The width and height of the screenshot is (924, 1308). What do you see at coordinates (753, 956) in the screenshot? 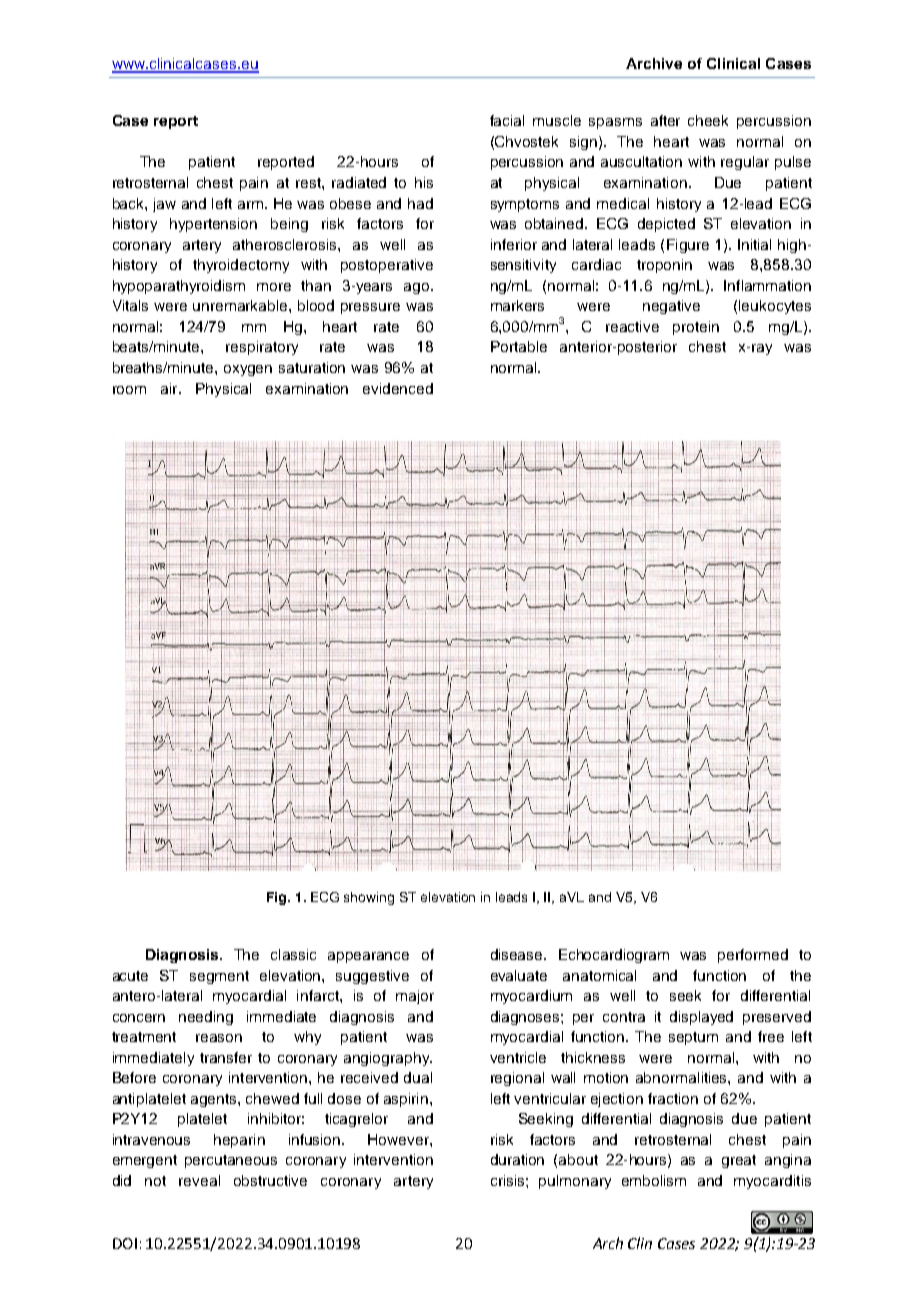
I see `performed` at bounding box center [753, 956].
